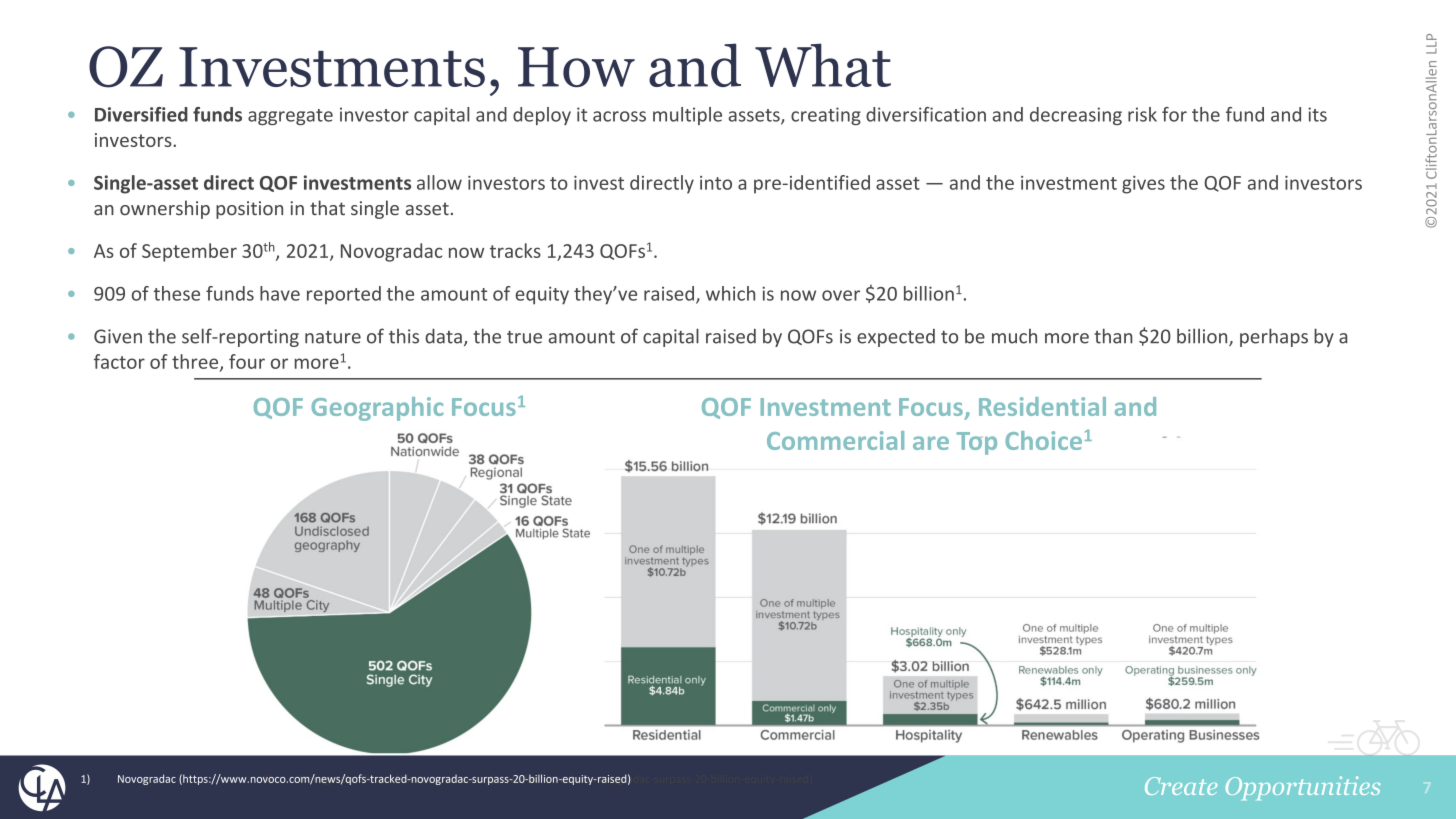 The height and width of the image is (819, 1456). I want to click on What, so click(823, 65).
